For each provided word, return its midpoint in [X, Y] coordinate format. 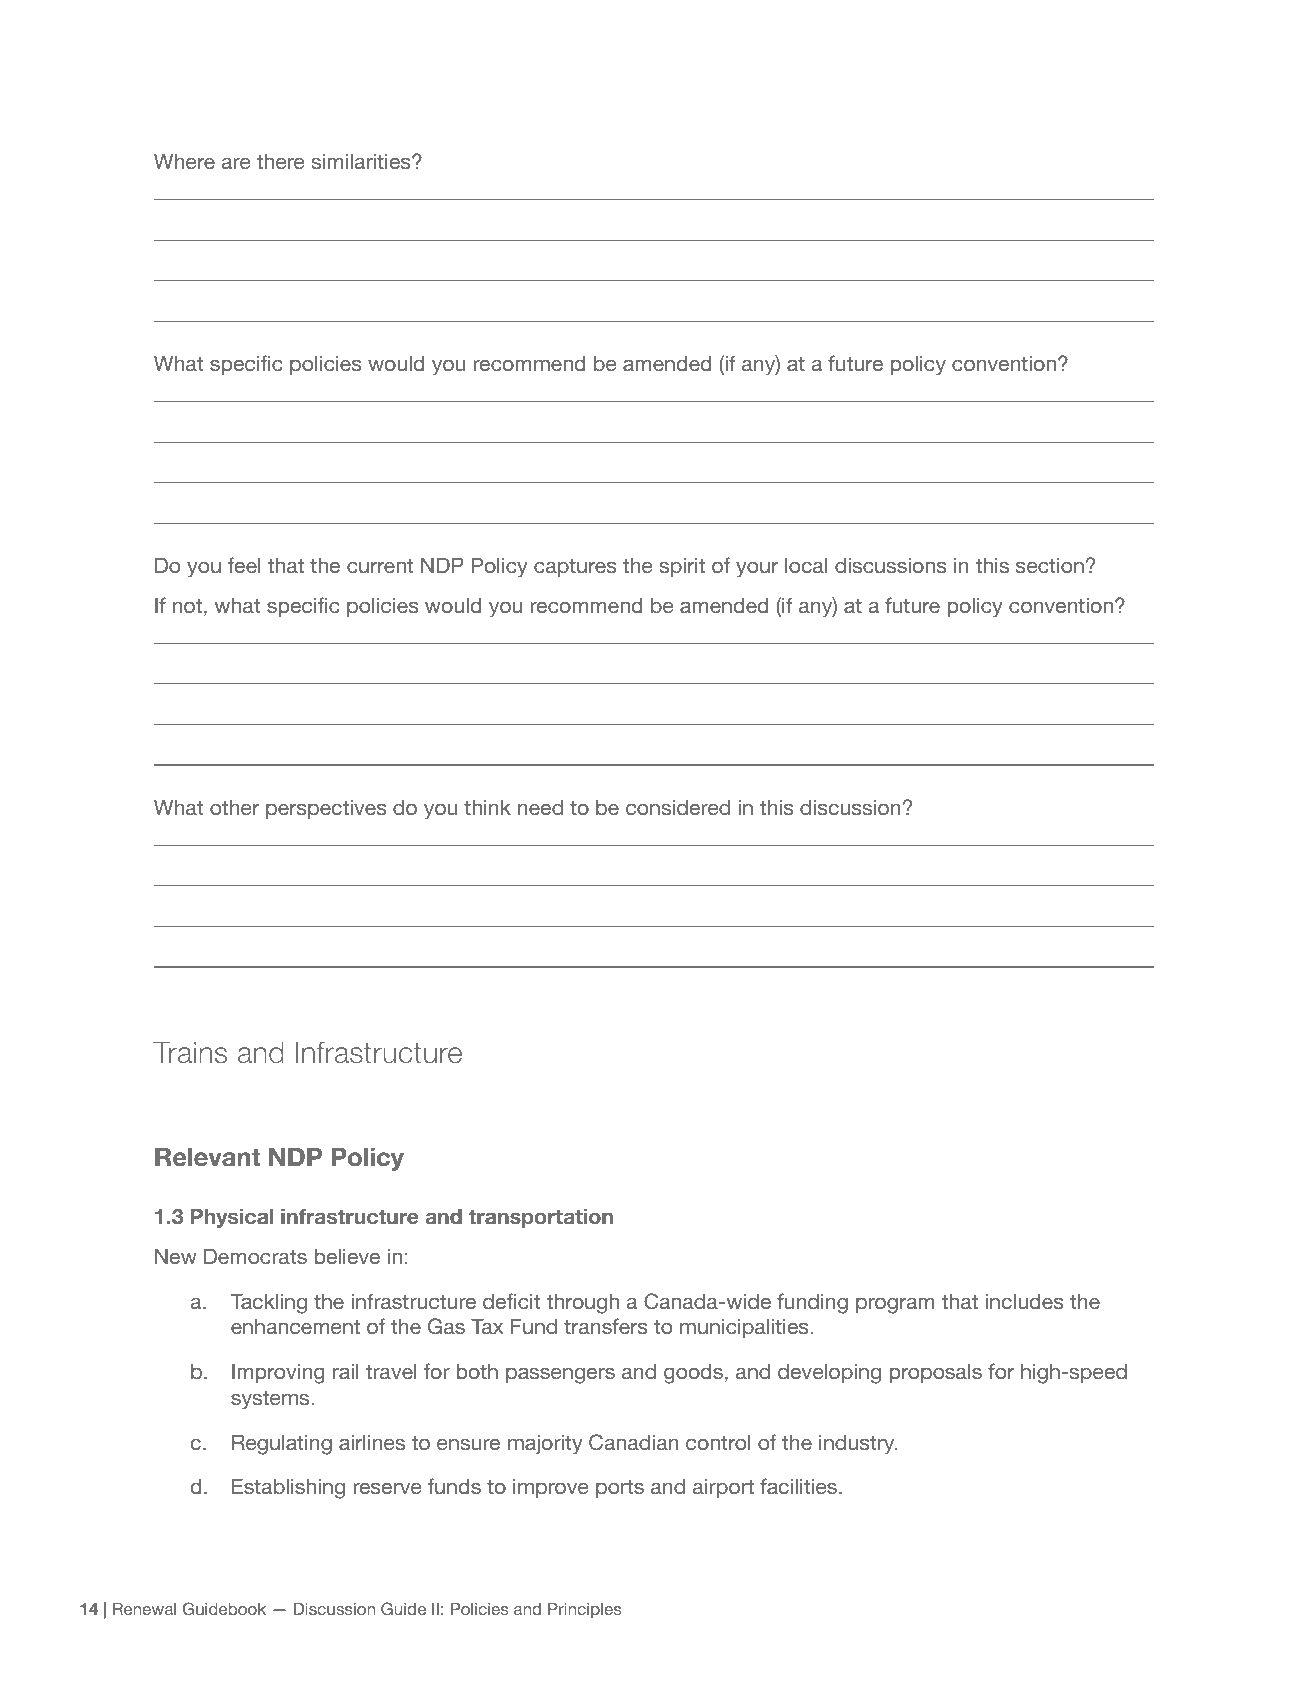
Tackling [268, 1303]
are [236, 163]
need [540, 807]
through [583, 1303]
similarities [362, 161]
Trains [190, 1052]
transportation [541, 1218]
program [895, 1305]
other [234, 807]
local [806, 565]
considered [678, 807]
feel [244, 565]
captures [575, 567]
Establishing [288, 1488]
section [1050, 565]
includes [1025, 1301]
